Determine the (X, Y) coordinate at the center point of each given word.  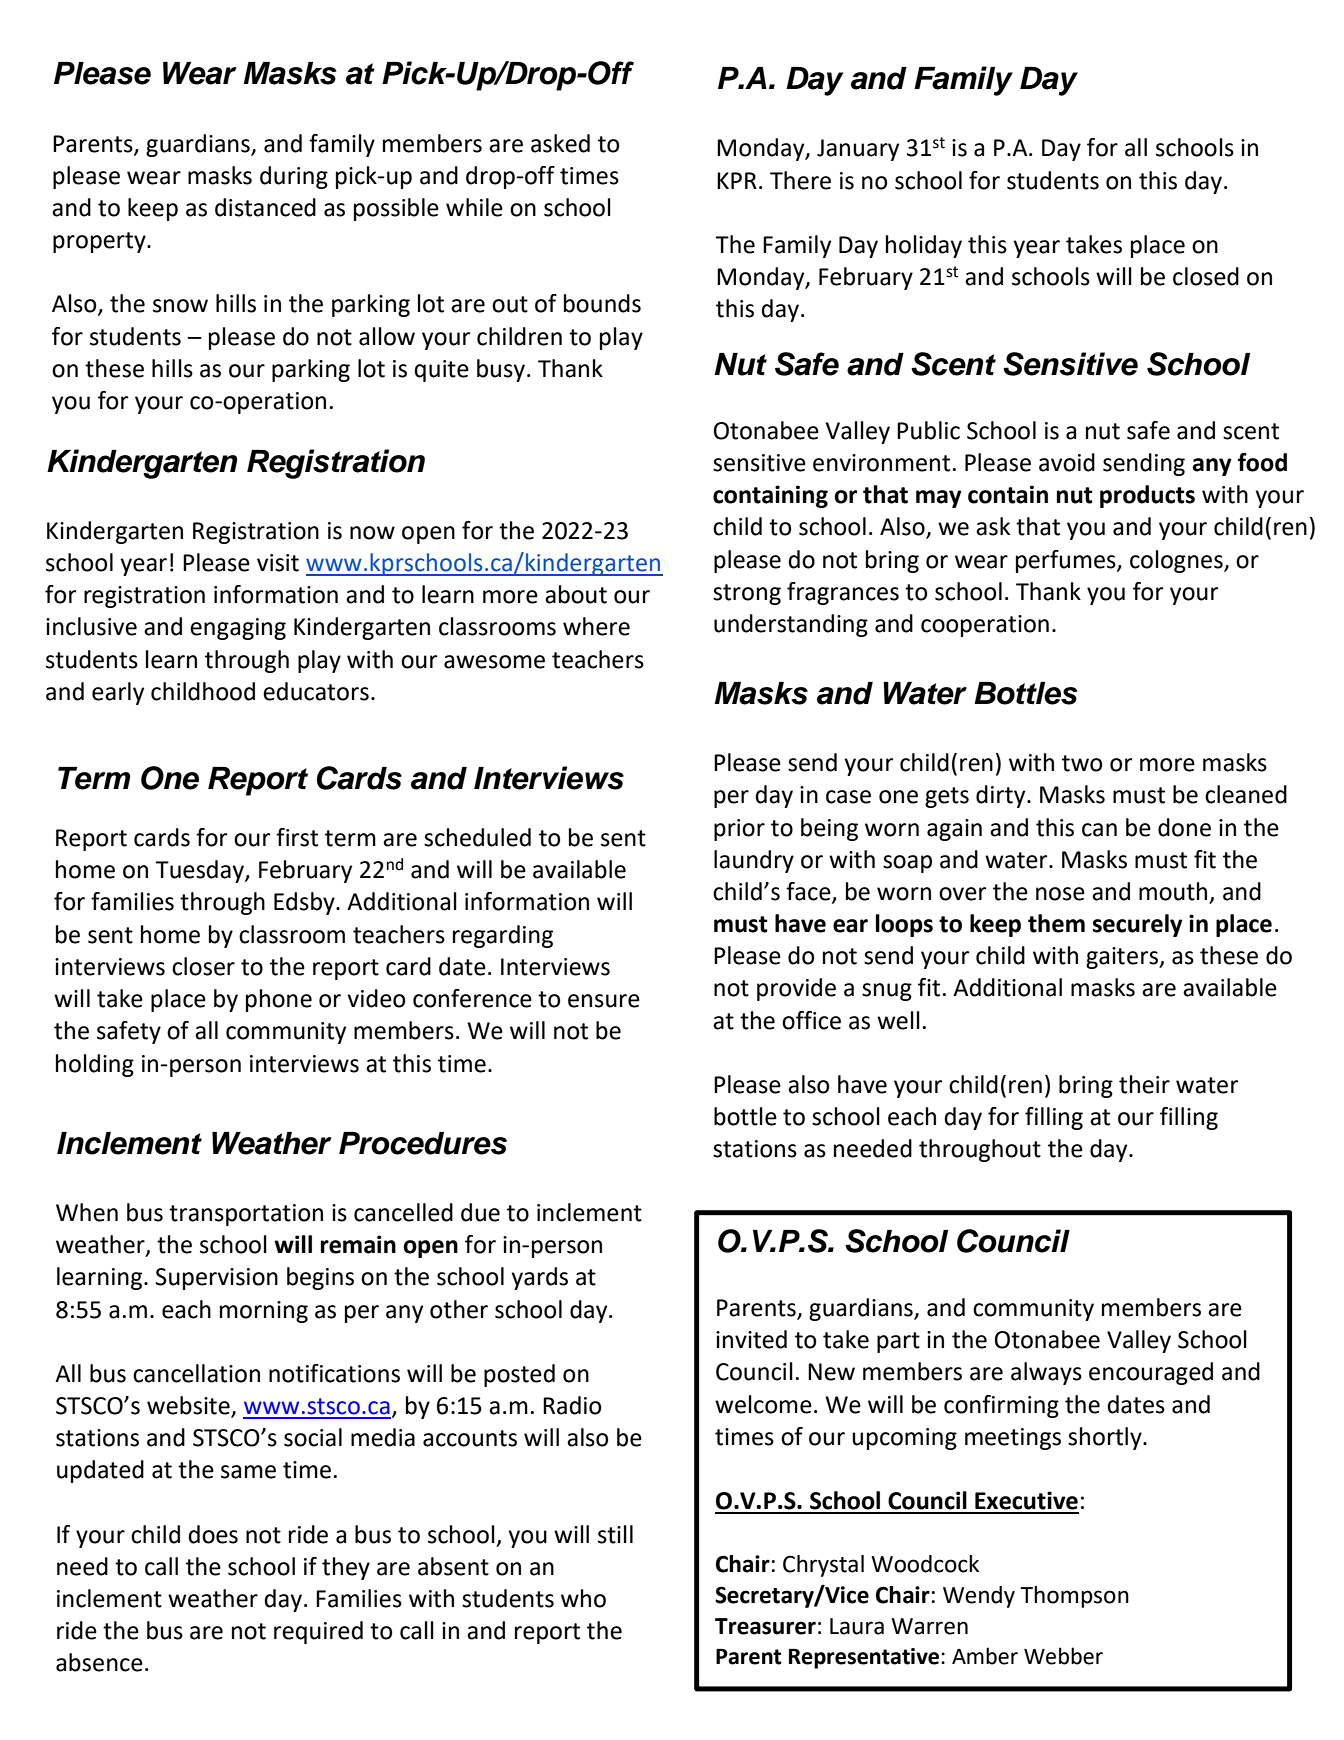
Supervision (217, 1279)
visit (278, 563)
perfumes (1067, 561)
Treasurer (765, 1626)
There (800, 180)
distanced (265, 207)
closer (203, 966)
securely (1138, 925)
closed (1206, 276)
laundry (754, 861)
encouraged (1151, 1373)
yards (539, 1278)
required (318, 1632)
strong (747, 594)
